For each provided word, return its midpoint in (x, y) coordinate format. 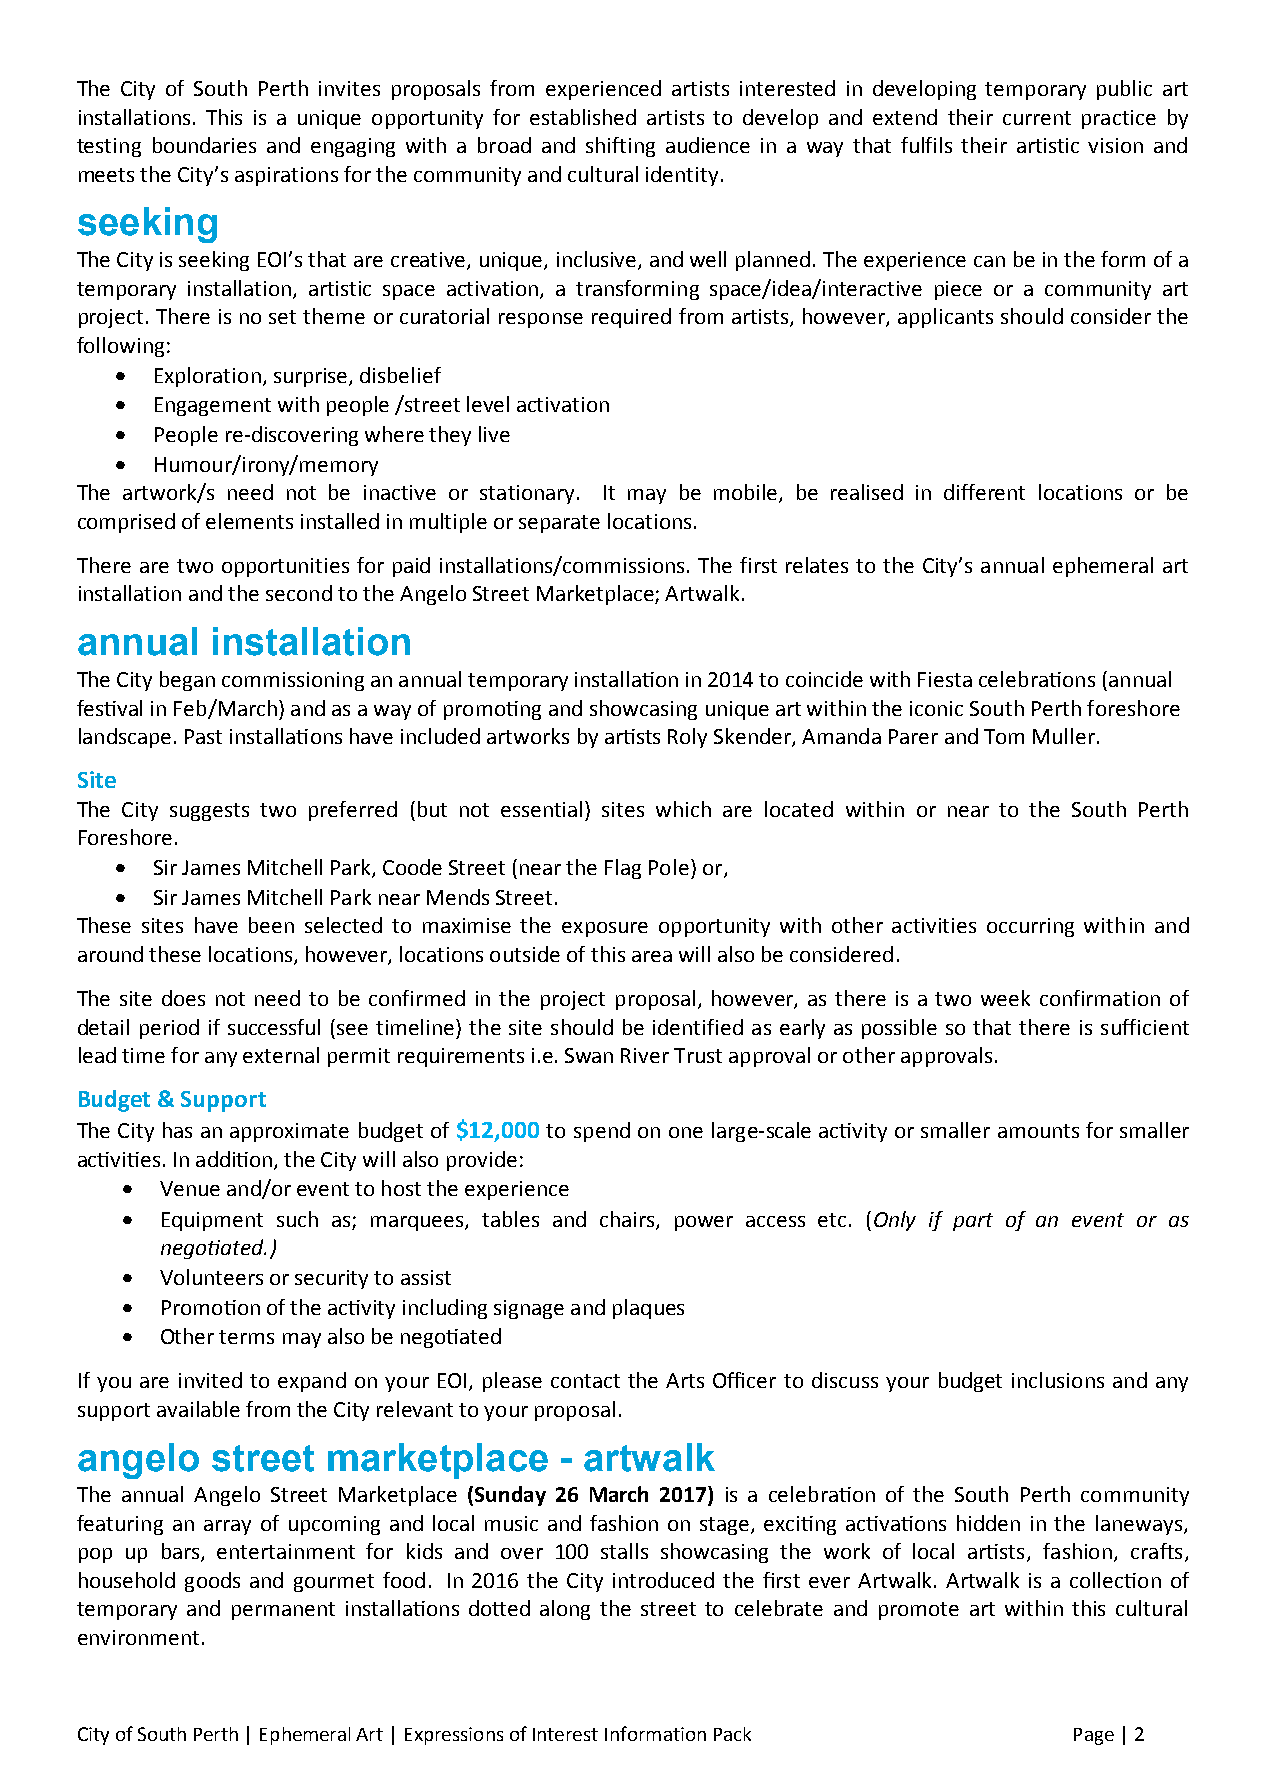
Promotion (211, 1307)
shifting (620, 147)
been (271, 925)
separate (559, 524)
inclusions (1058, 1380)
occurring (1030, 927)
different (984, 492)
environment (138, 1637)
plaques (648, 1309)
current (1037, 118)
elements (249, 521)
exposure (605, 929)
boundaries (204, 145)
